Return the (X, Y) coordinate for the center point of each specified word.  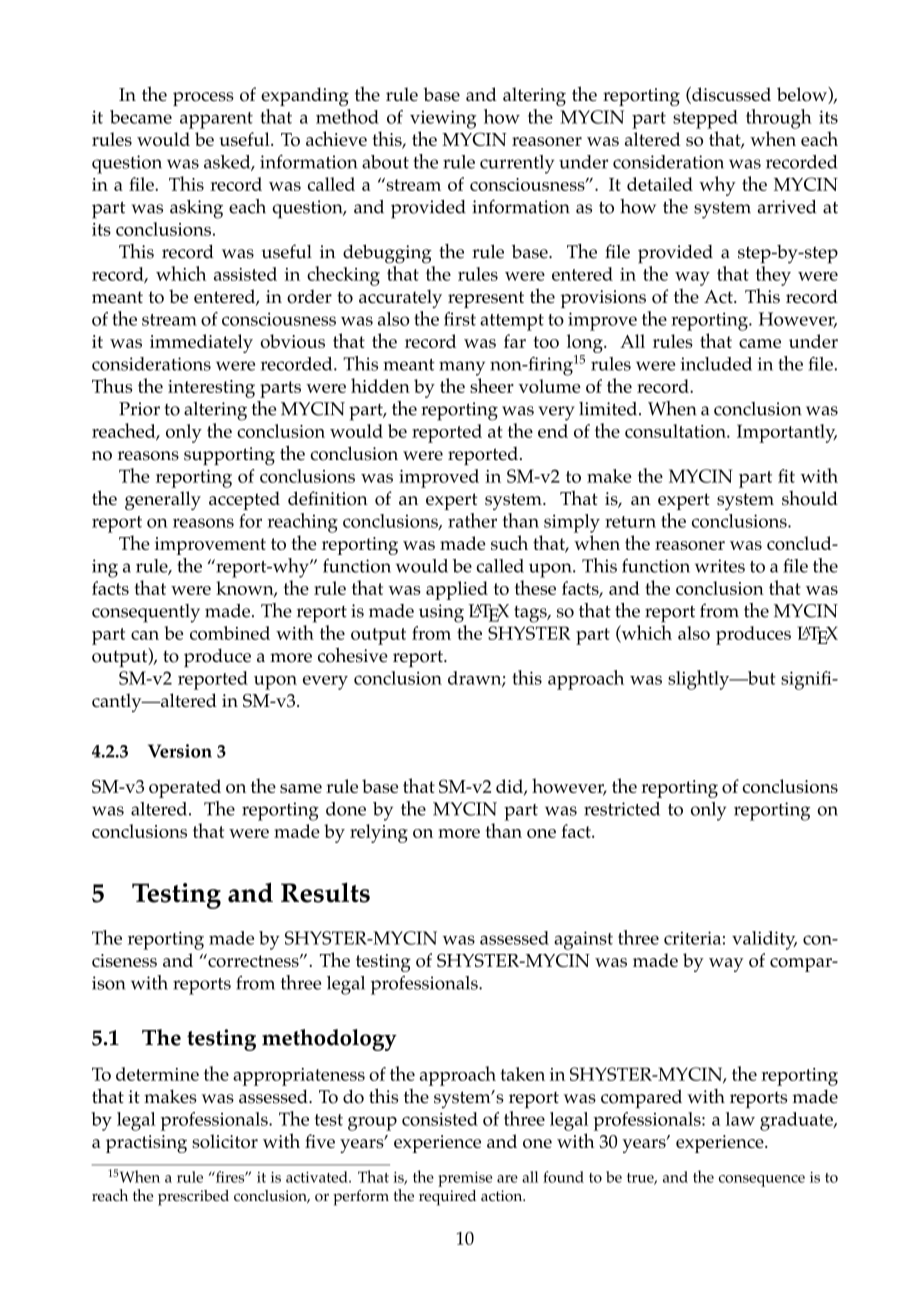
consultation (676, 431)
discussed (730, 95)
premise (465, 1179)
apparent (216, 120)
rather (472, 520)
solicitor (225, 1141)
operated (185, 788)
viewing (443, 119)
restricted (622, 809)
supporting (229, 456)
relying (379, 833)
